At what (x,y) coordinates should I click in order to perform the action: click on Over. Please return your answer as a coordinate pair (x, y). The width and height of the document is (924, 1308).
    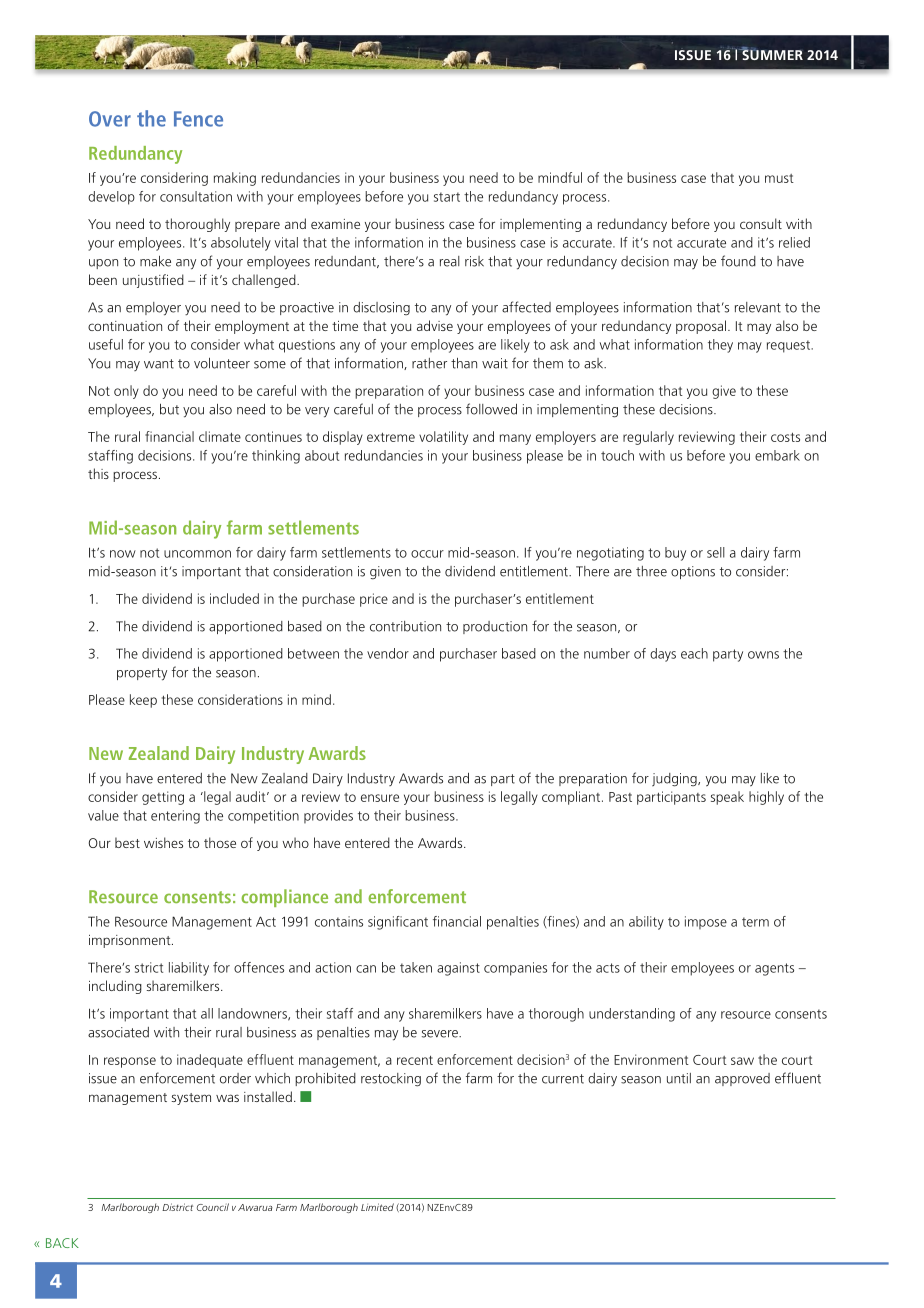
    Looking at the image, I should click on (110, 119).
